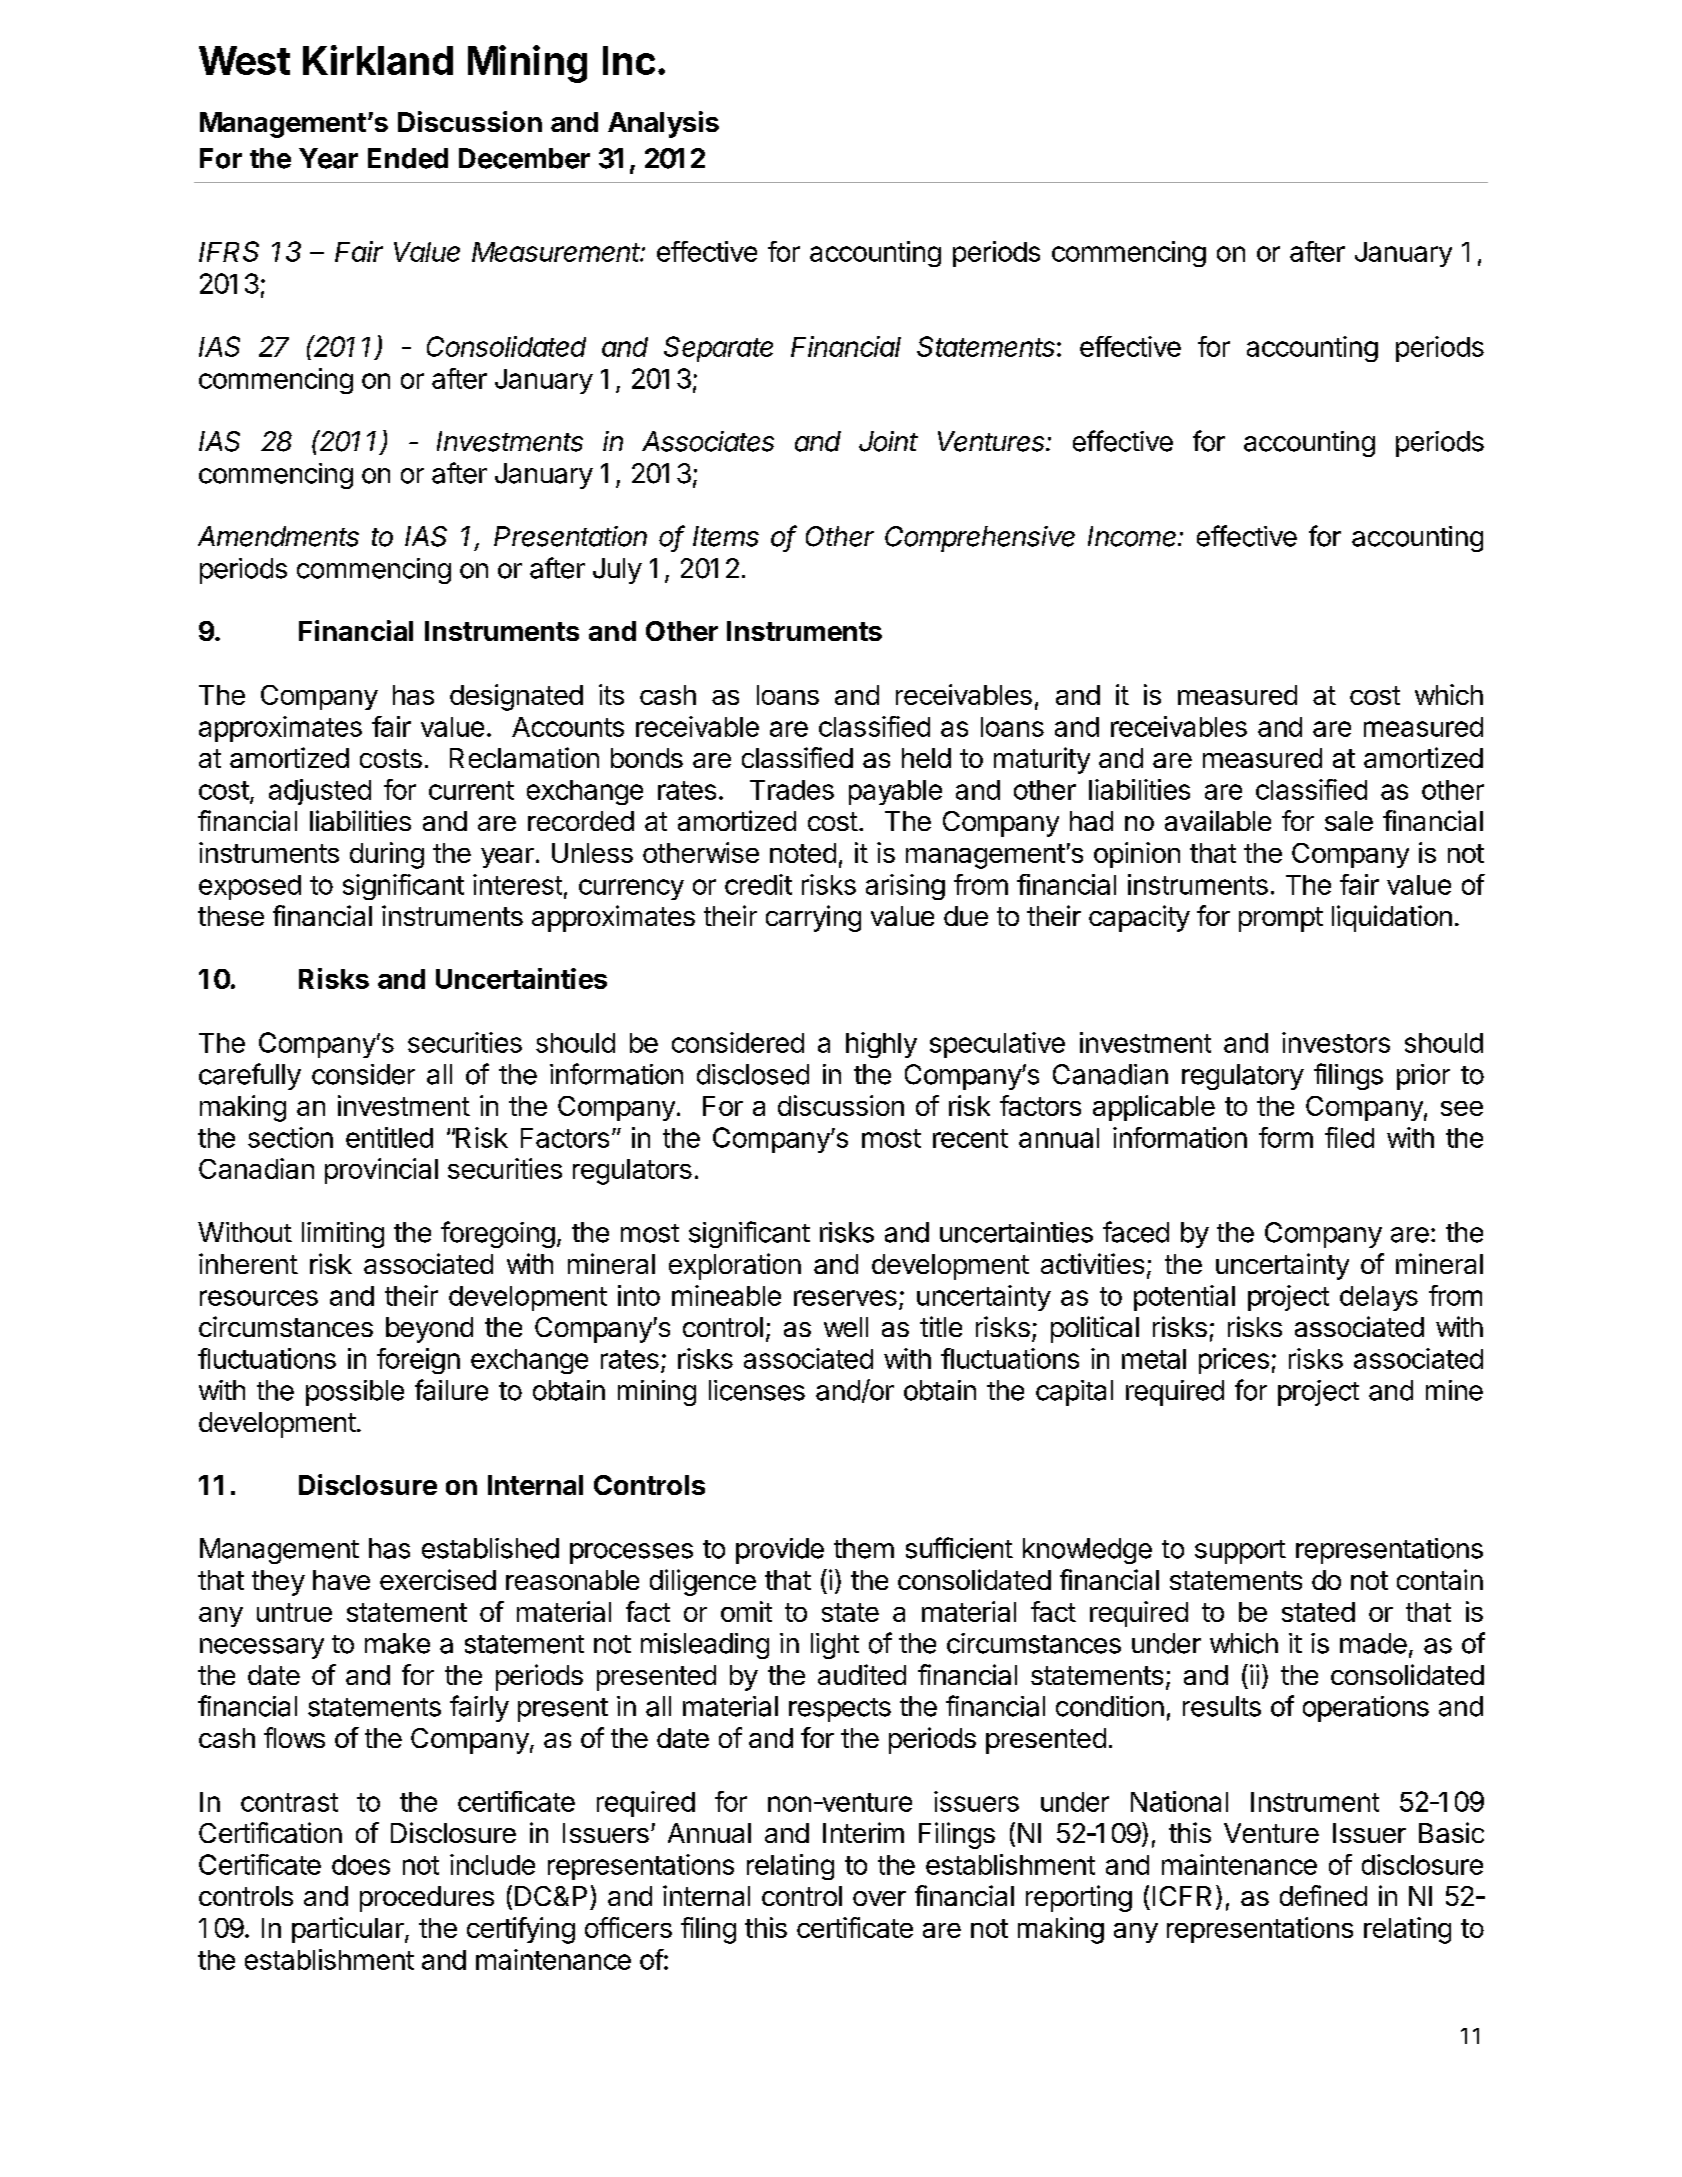  I want to click on carefully, so click(250, 1076).
